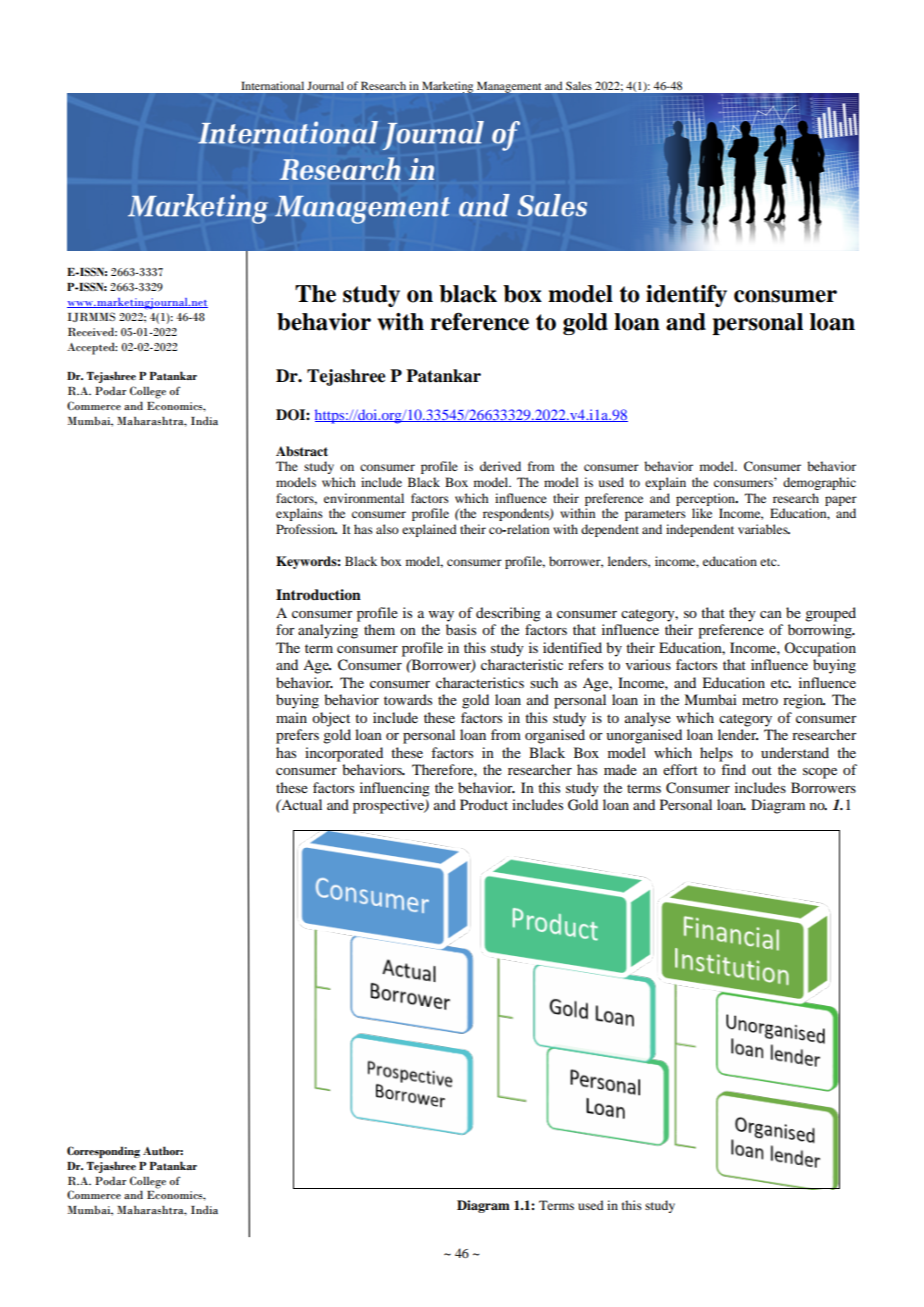 Image resolution: width=924 pixels, height=1307 pixels. What do you see at coordinates (742, 614) in the page?
I see `they` at bounding box center [742, 614].
